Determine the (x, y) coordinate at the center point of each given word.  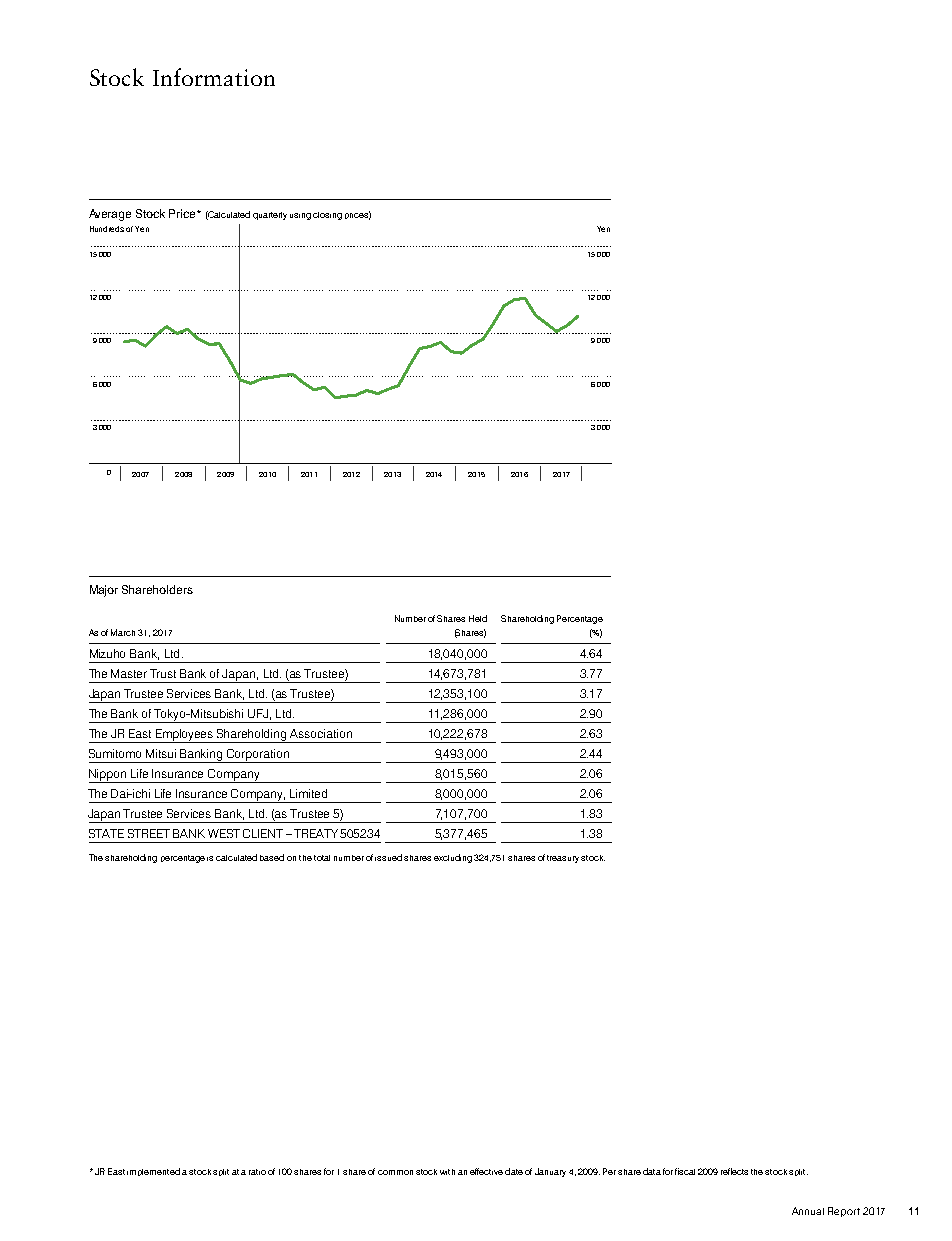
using (300, 216)
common (395, 1172)
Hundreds (107, 229)
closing (327, 216)
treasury (563, 859)
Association (321, 733)
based (272, 857)
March (123, 632)
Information (214, 77)
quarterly (270, 216)
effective (486, 1171)
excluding (453, 858)
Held (478, 618)
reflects (734, 1171)
